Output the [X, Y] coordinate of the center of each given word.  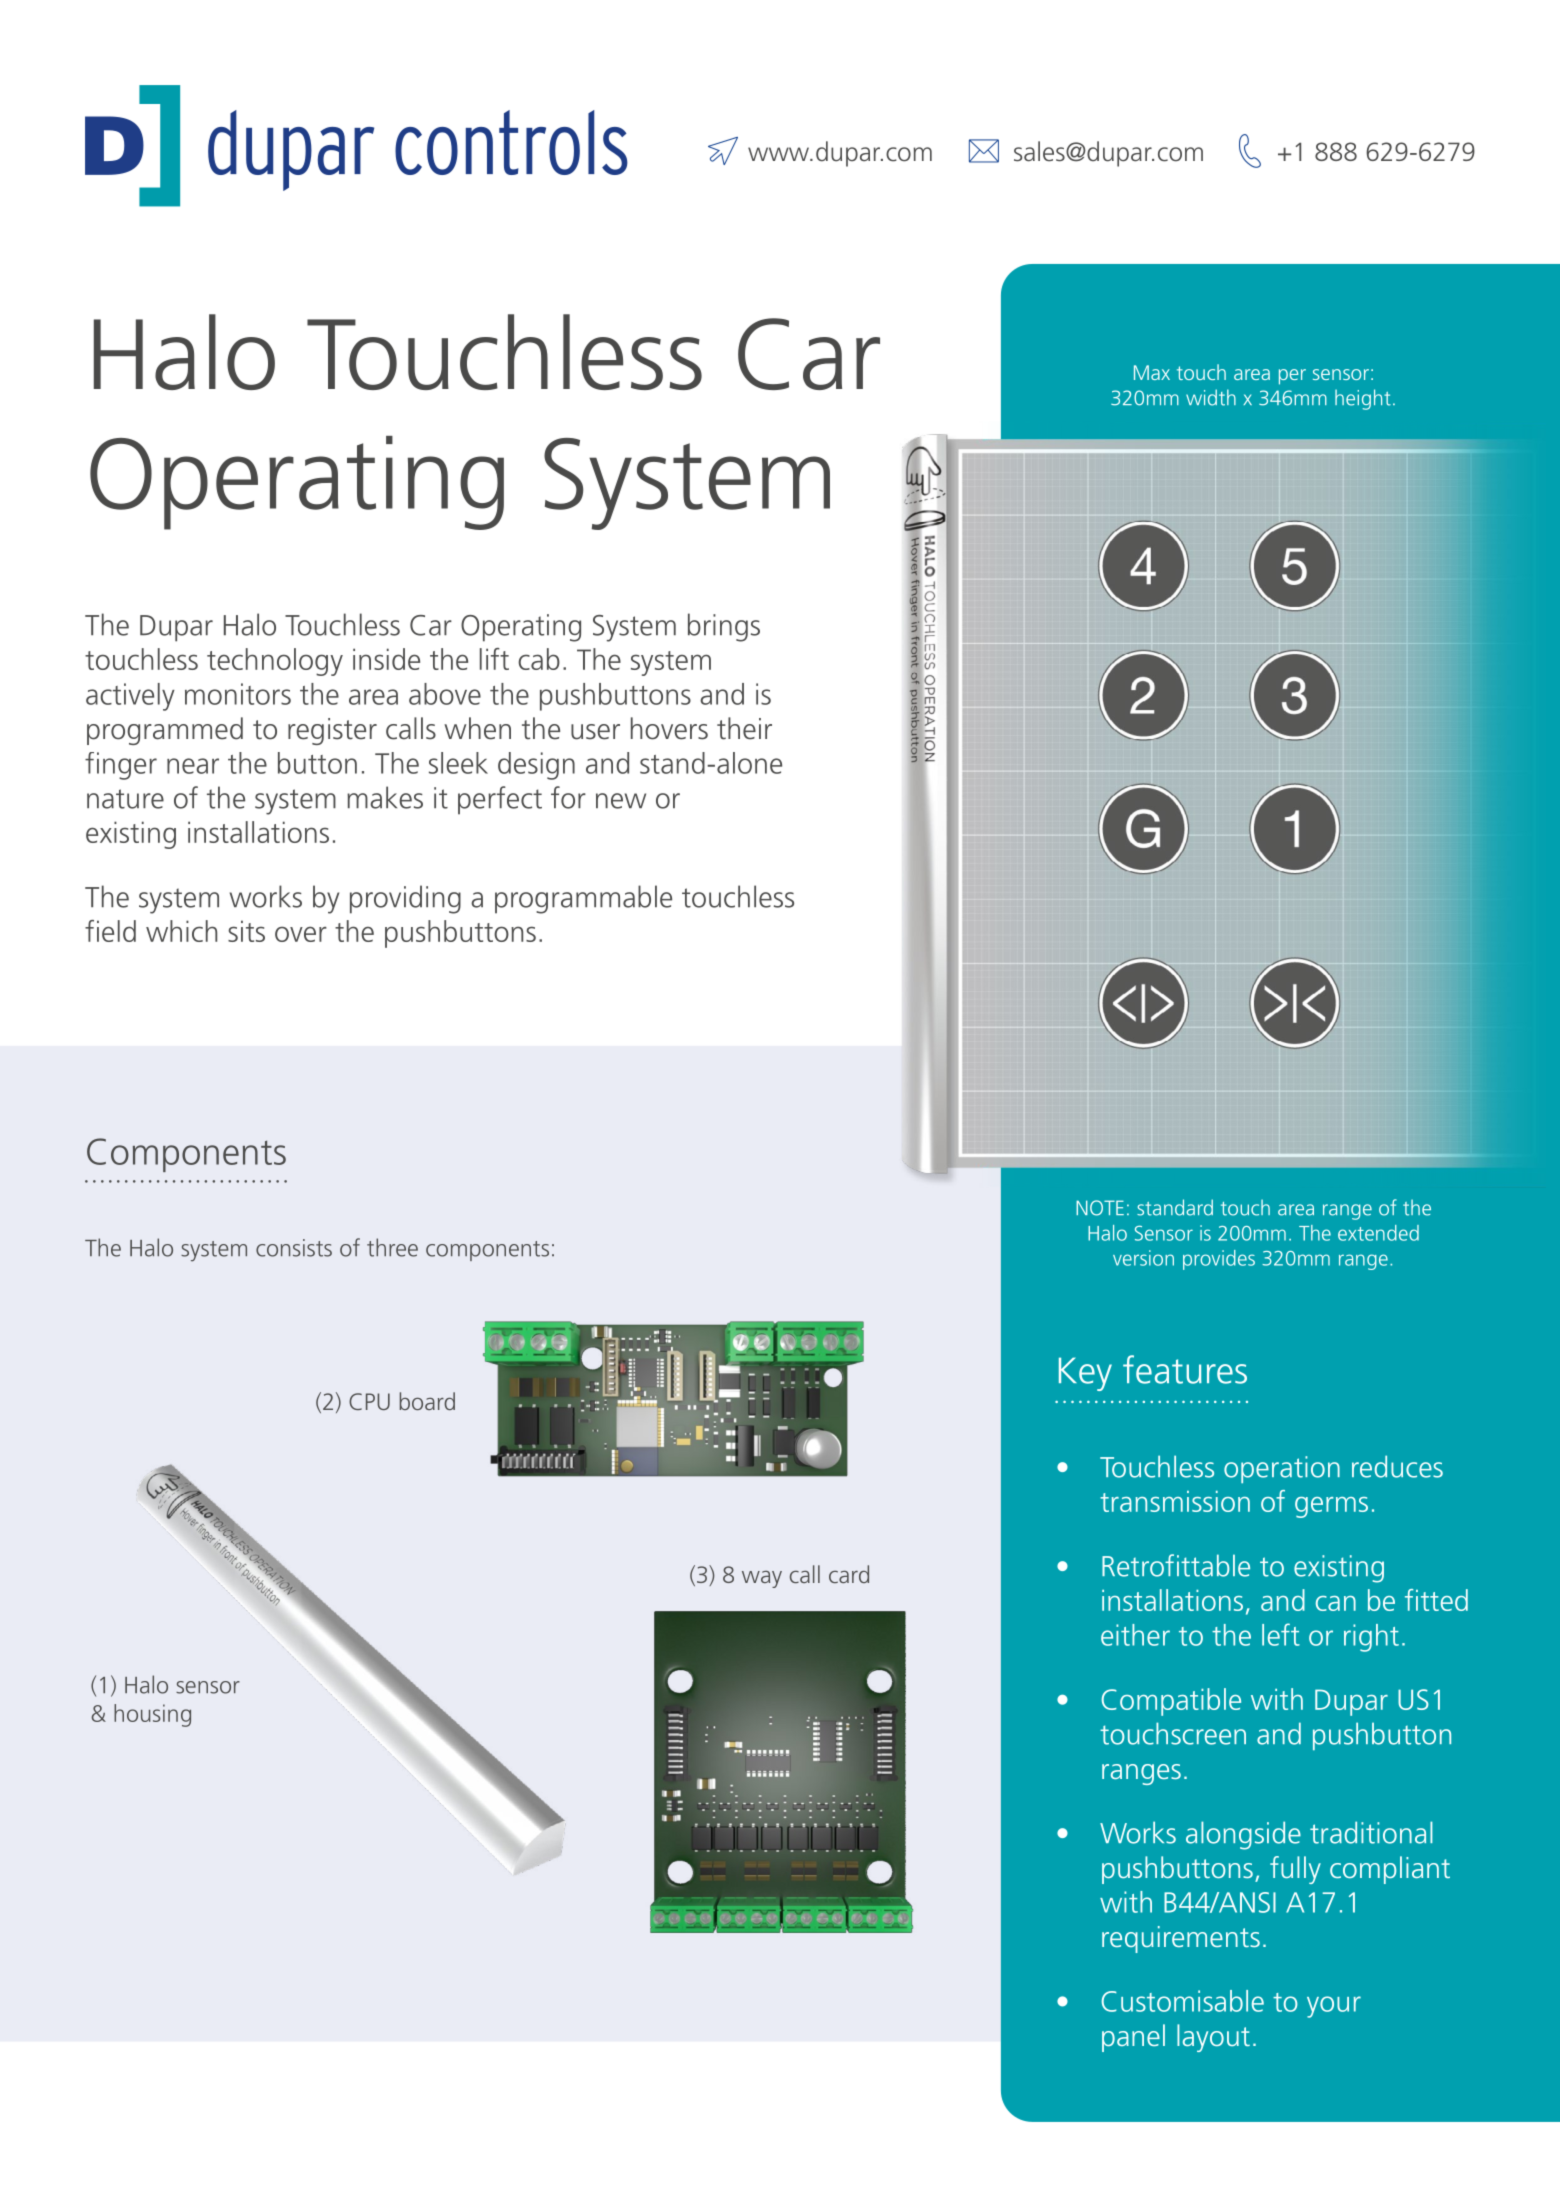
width [1211, 397]
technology [275, 662]
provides [1219, 1260]
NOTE [1100, 1208]
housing [152, 1715]
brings [724, 627]
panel [1133, 2038]
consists [294, 1248]
